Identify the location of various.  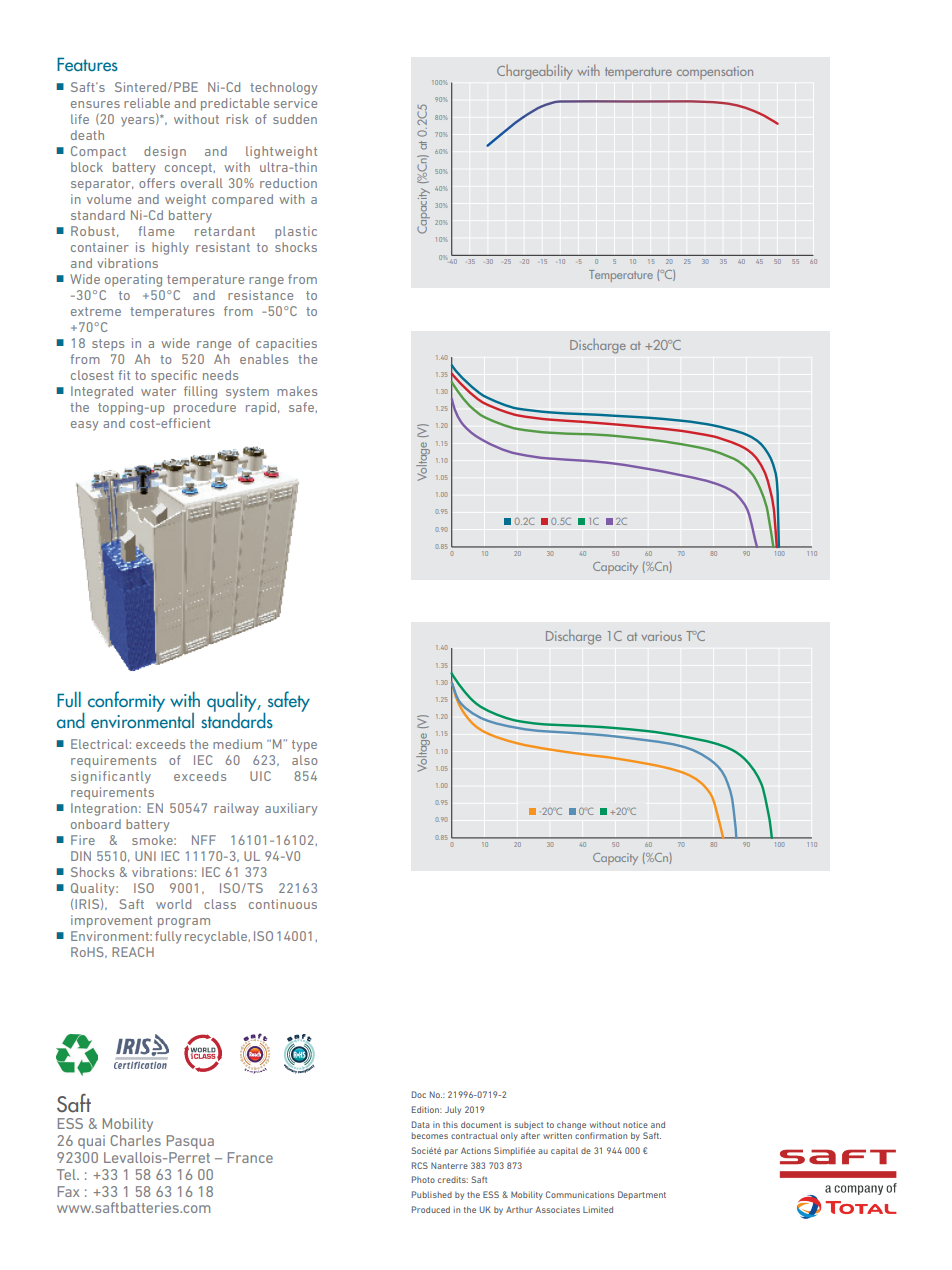
(661, 636).
